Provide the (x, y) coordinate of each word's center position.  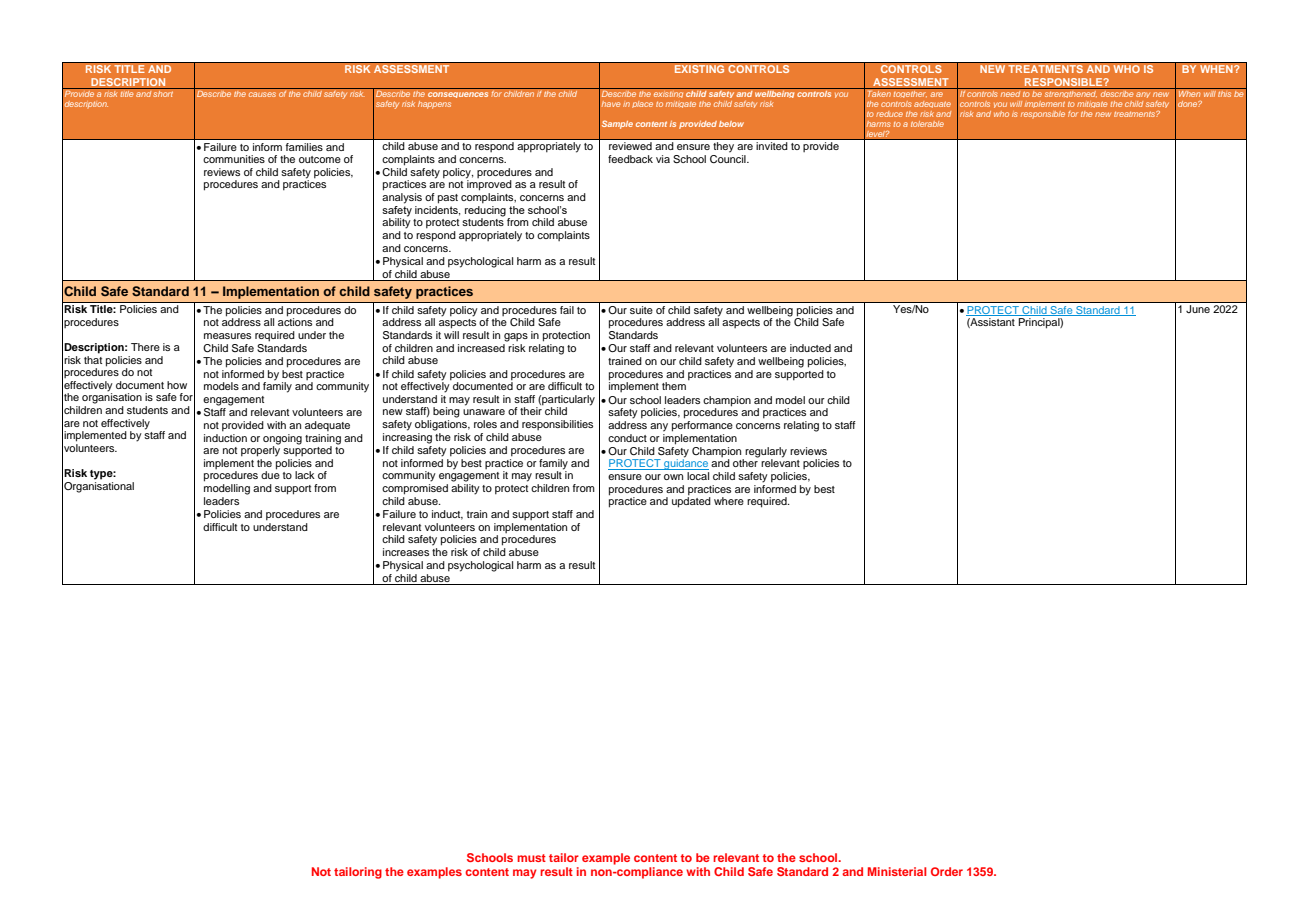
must (531, 858)
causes (262, 94)
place (642, 104)
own (673, 477)
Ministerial (897, 871)
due (270, 474)
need (1010, 92)
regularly (766, 453)
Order (947, 871)
